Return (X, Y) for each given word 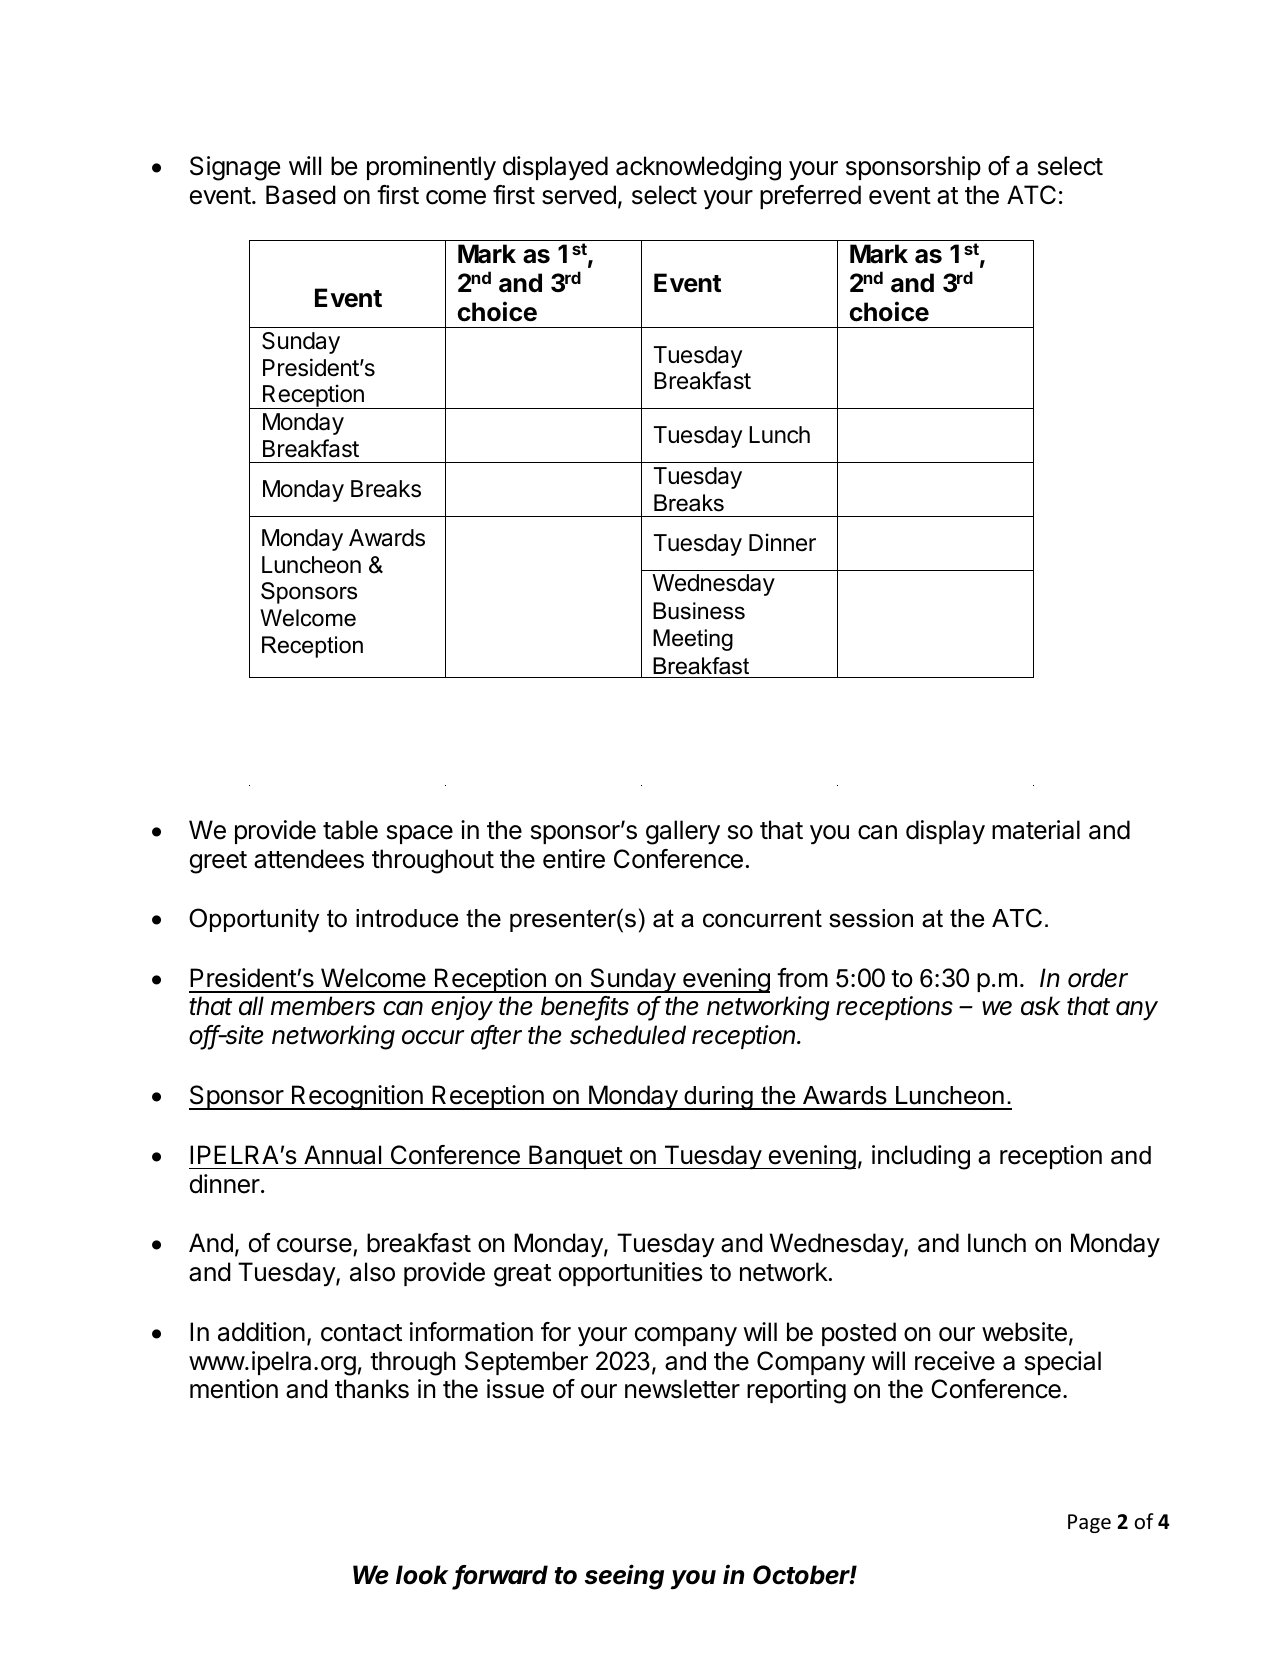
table (350, 830)
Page (1089, 1523)
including (921, 1157)
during (718, 1098)
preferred (810, 197)
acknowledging (698, 168)
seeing (624, 1577)
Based (301, 195)
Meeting (693, 640)
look (424, 1576)
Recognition (357, 1097)
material (1036, 830)
